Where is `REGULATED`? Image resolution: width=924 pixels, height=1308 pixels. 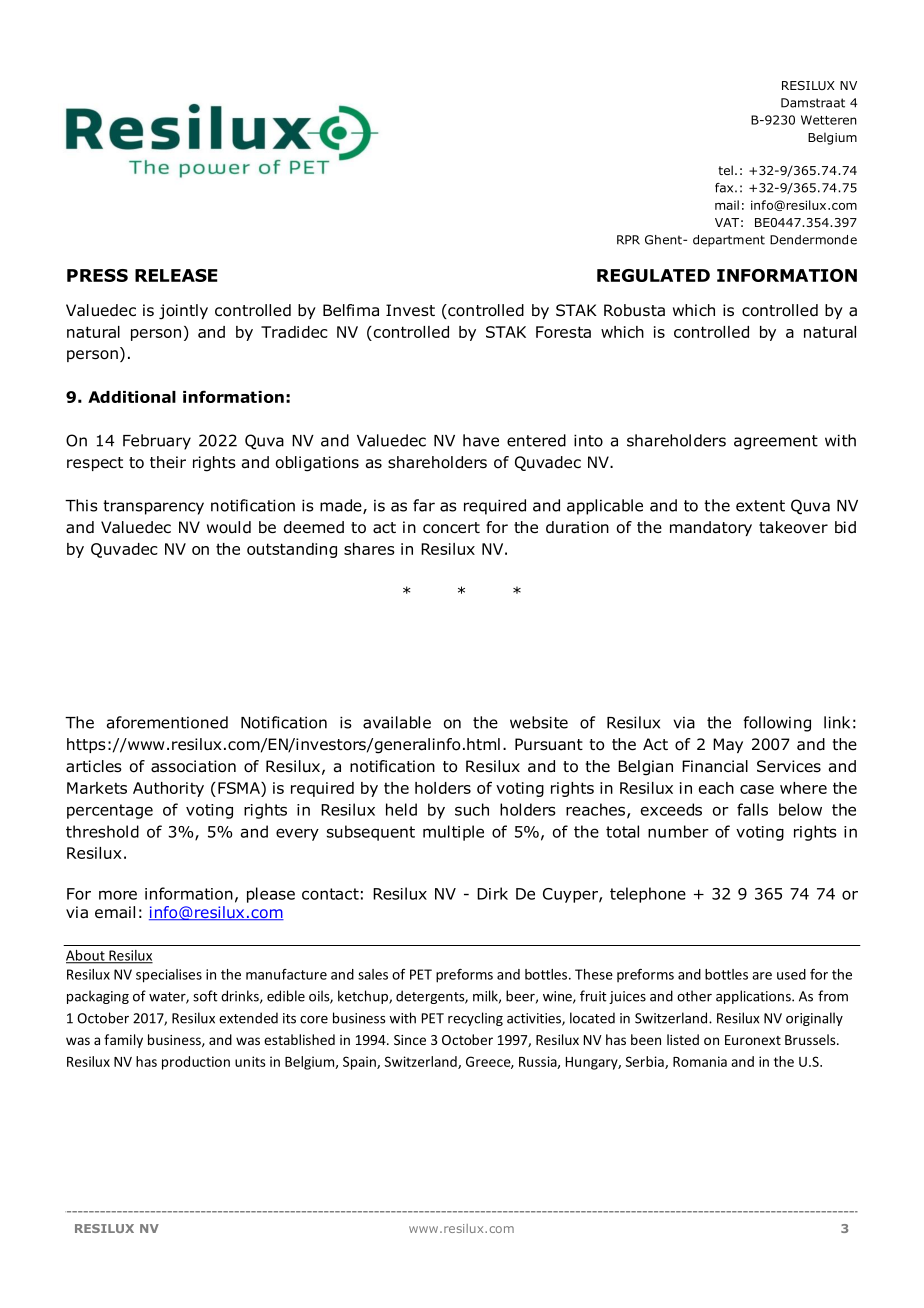
REGULATED is located at coordinates (653, 275).
